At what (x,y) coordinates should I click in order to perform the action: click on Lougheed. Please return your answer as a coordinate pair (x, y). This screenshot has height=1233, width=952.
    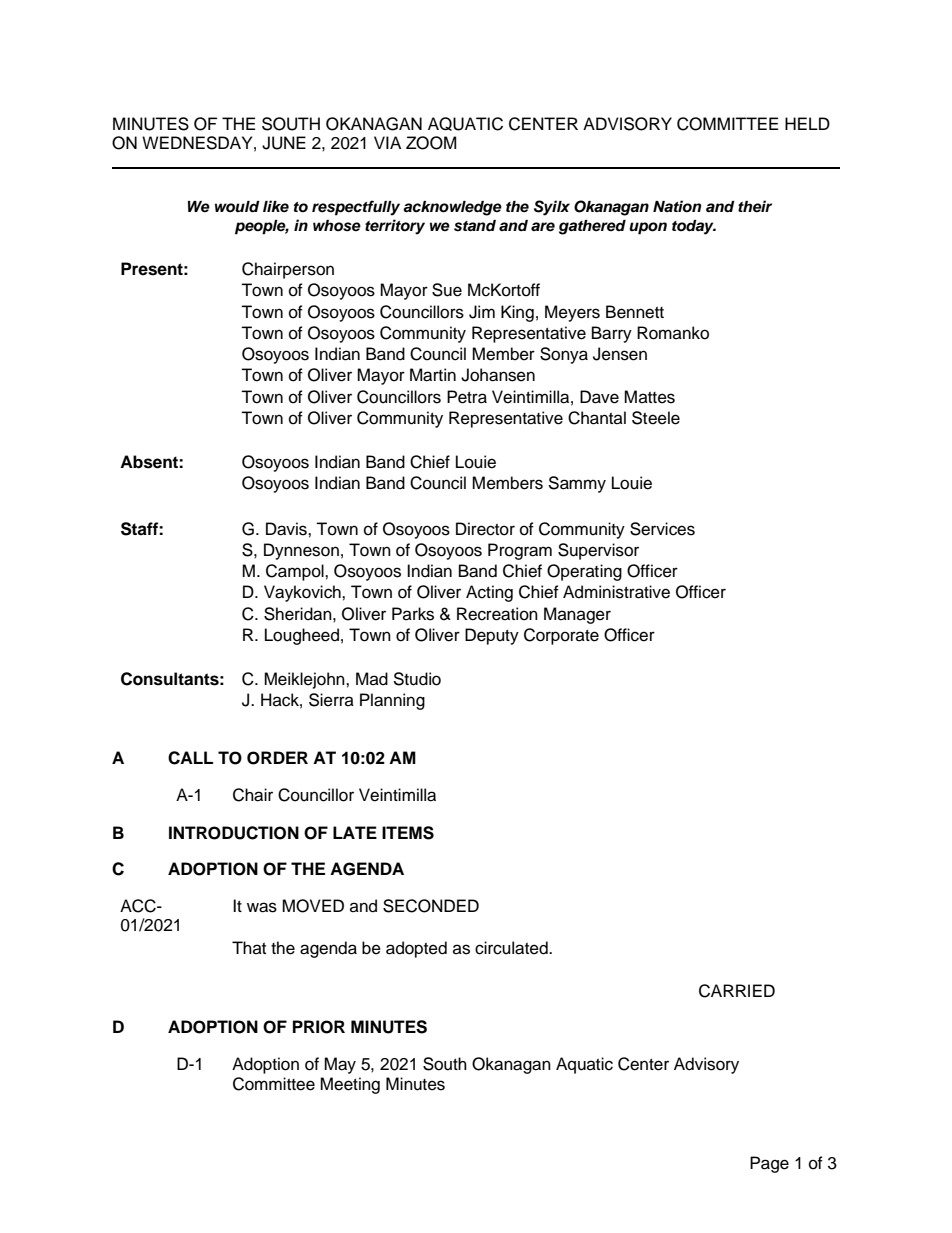
    Looking at the image, I should click on (302, 636).
